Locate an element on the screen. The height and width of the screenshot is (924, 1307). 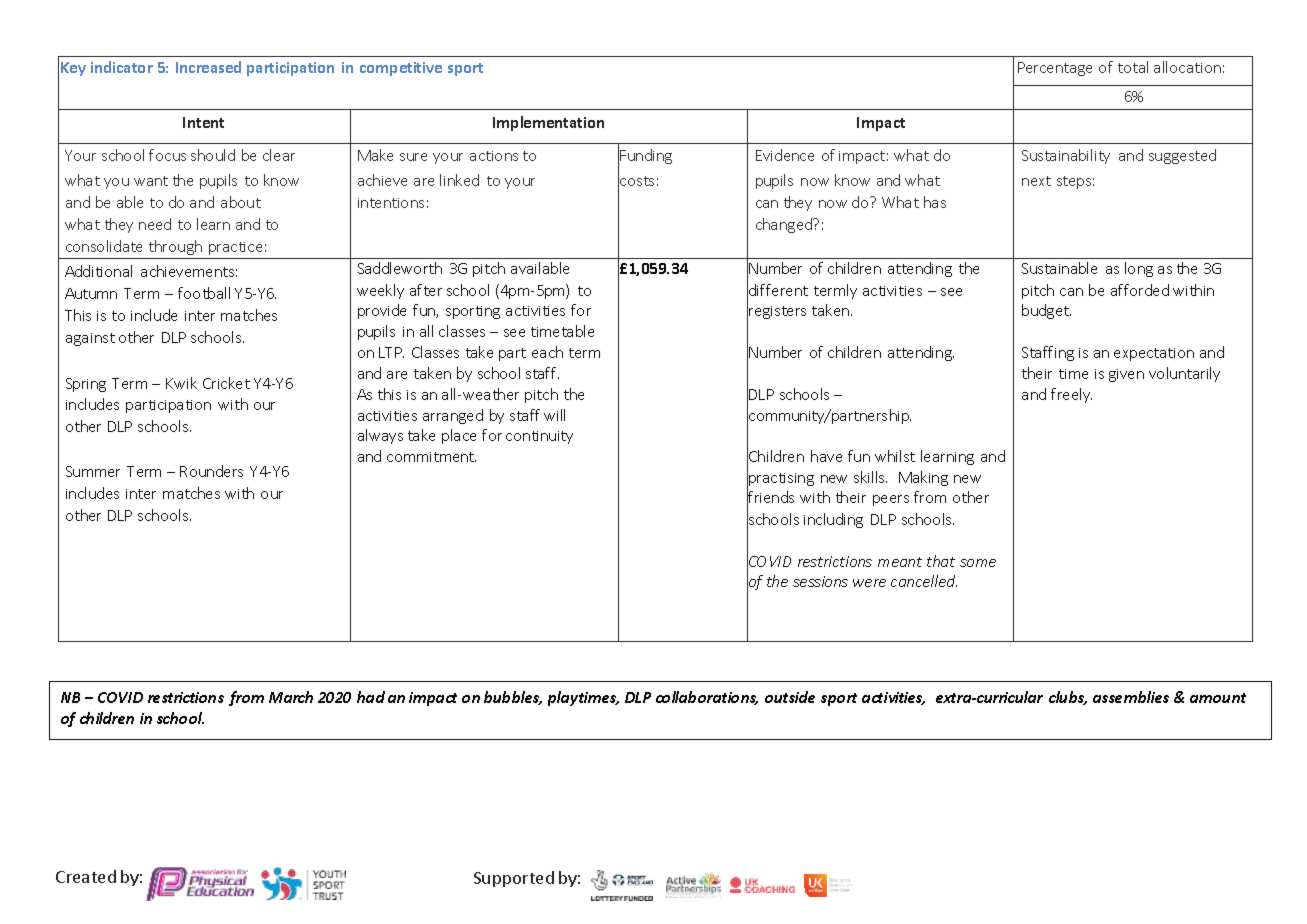
Created is located at coordinates (86, 876).
